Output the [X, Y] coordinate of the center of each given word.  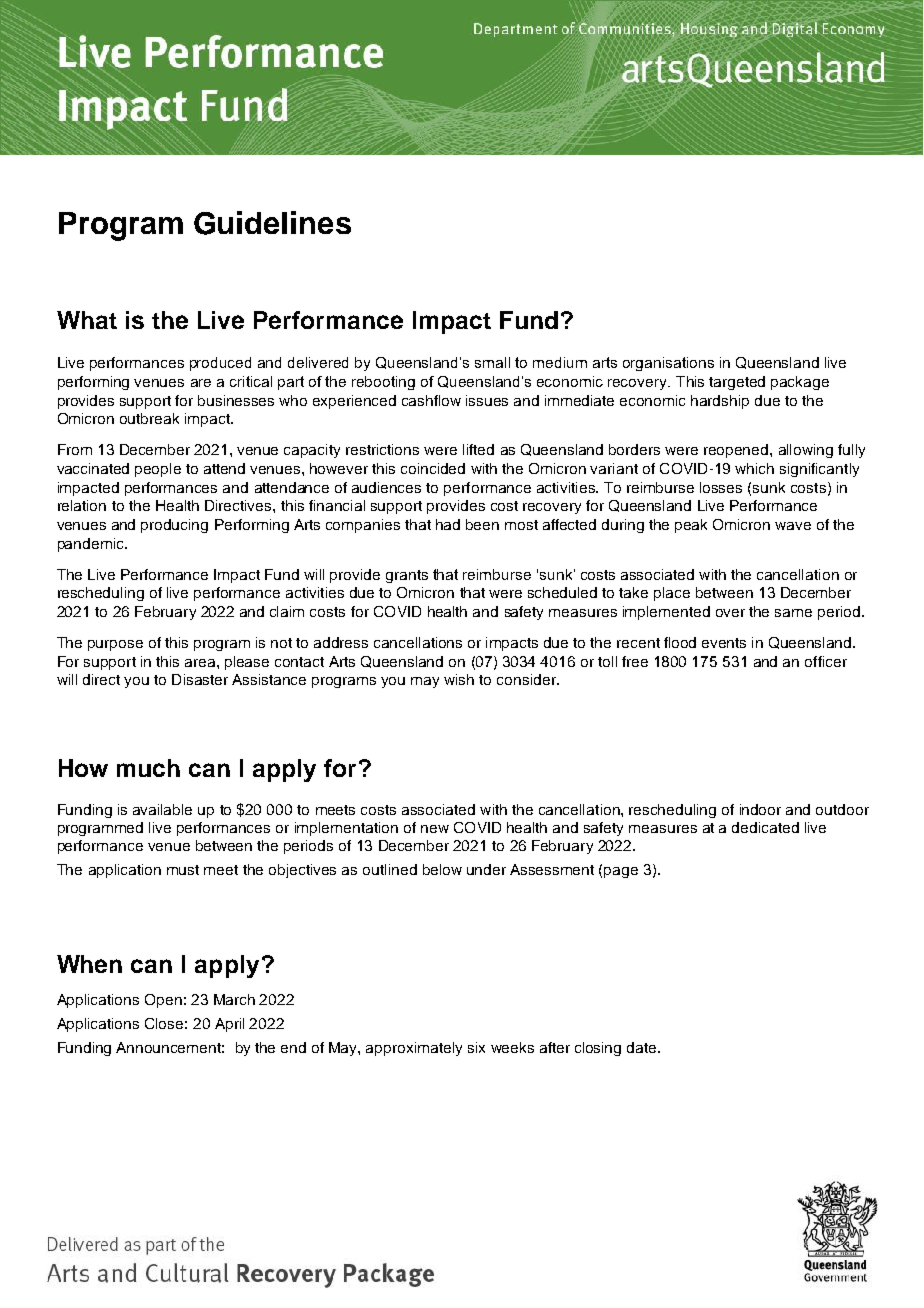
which [754, 468]
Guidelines [272, 223]
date [643, 1047]
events [724, 643]
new [435, 829]
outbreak [149, 418]
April [229, 1025]
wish [459, 679]
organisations [668, 364]
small [492, 362]
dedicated [765, 827]
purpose [115, 645]
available [162, 809]
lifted [478, 449]
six [476, 1047]
